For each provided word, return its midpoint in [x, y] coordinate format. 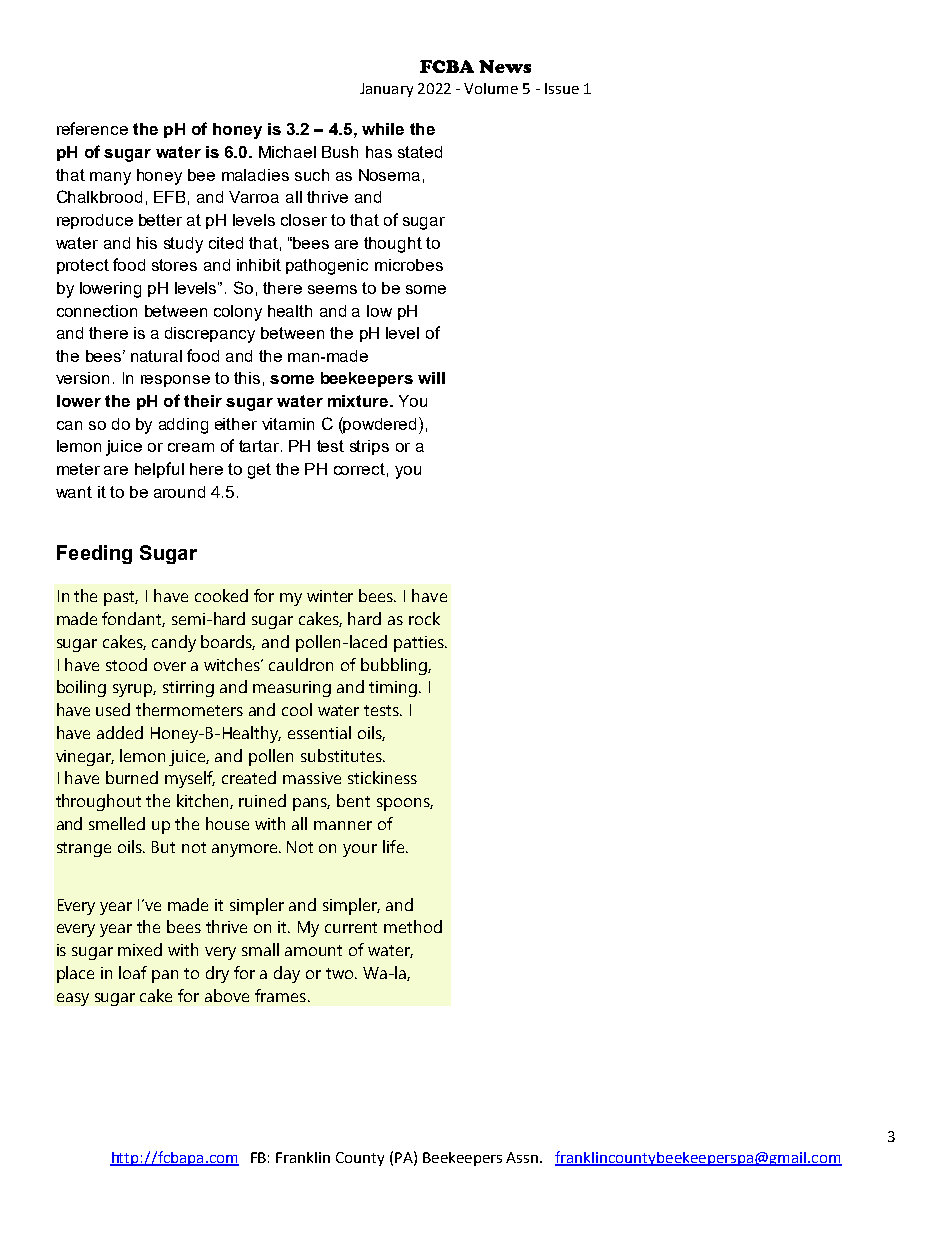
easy [73, 999]
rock [424, 618]
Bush [340, 152]
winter [330, 596]
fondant [133, 619]
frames [280, 995]
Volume [491, 88]
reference [92, 128]
